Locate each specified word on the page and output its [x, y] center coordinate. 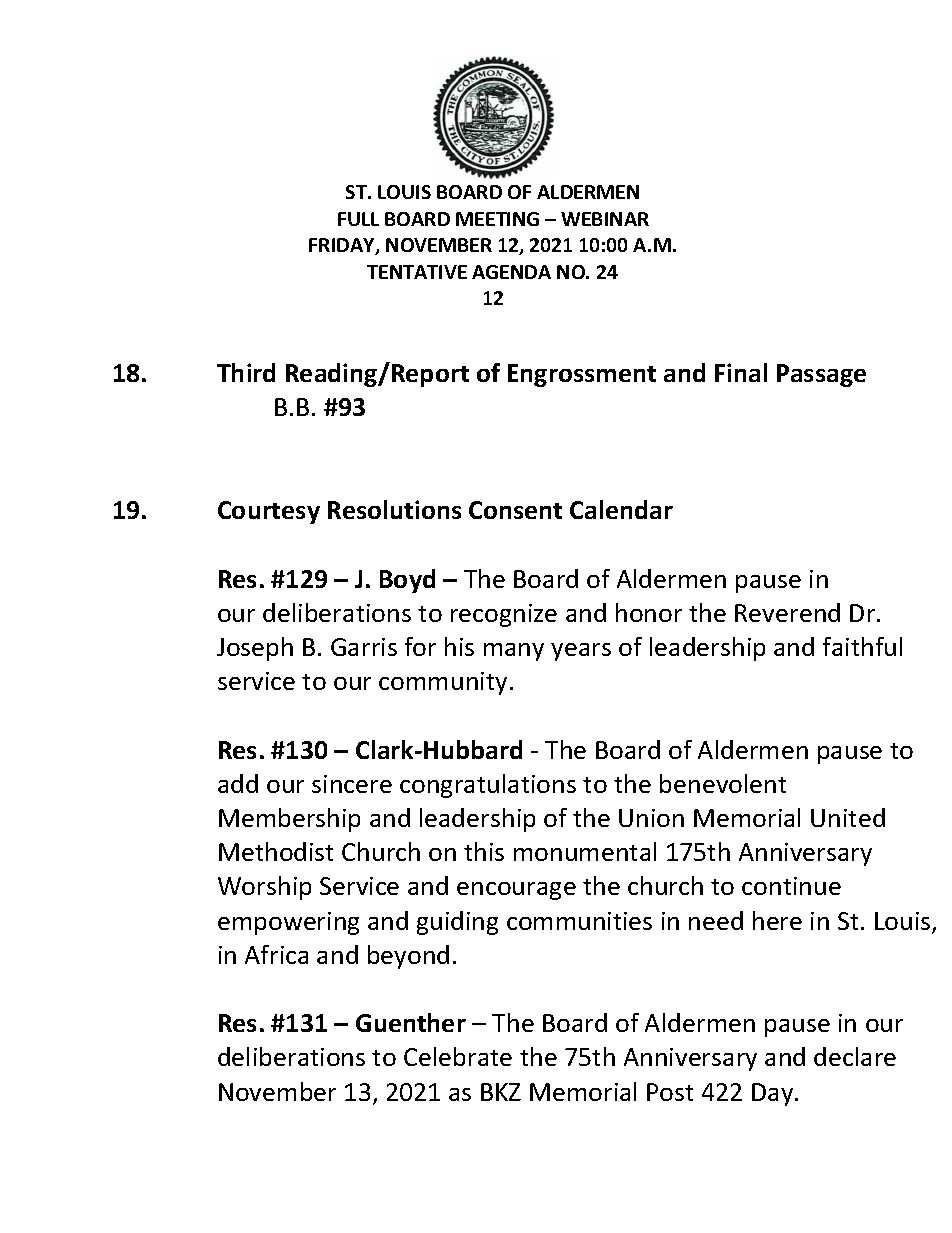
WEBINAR [605, 219]
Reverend [787, 612]
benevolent [723, 783]
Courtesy [269, 512]
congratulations [488, 786]
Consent [515, 510]
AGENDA [511, 272]
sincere [352, 784]
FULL [358, 219]
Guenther [411, 1022]
